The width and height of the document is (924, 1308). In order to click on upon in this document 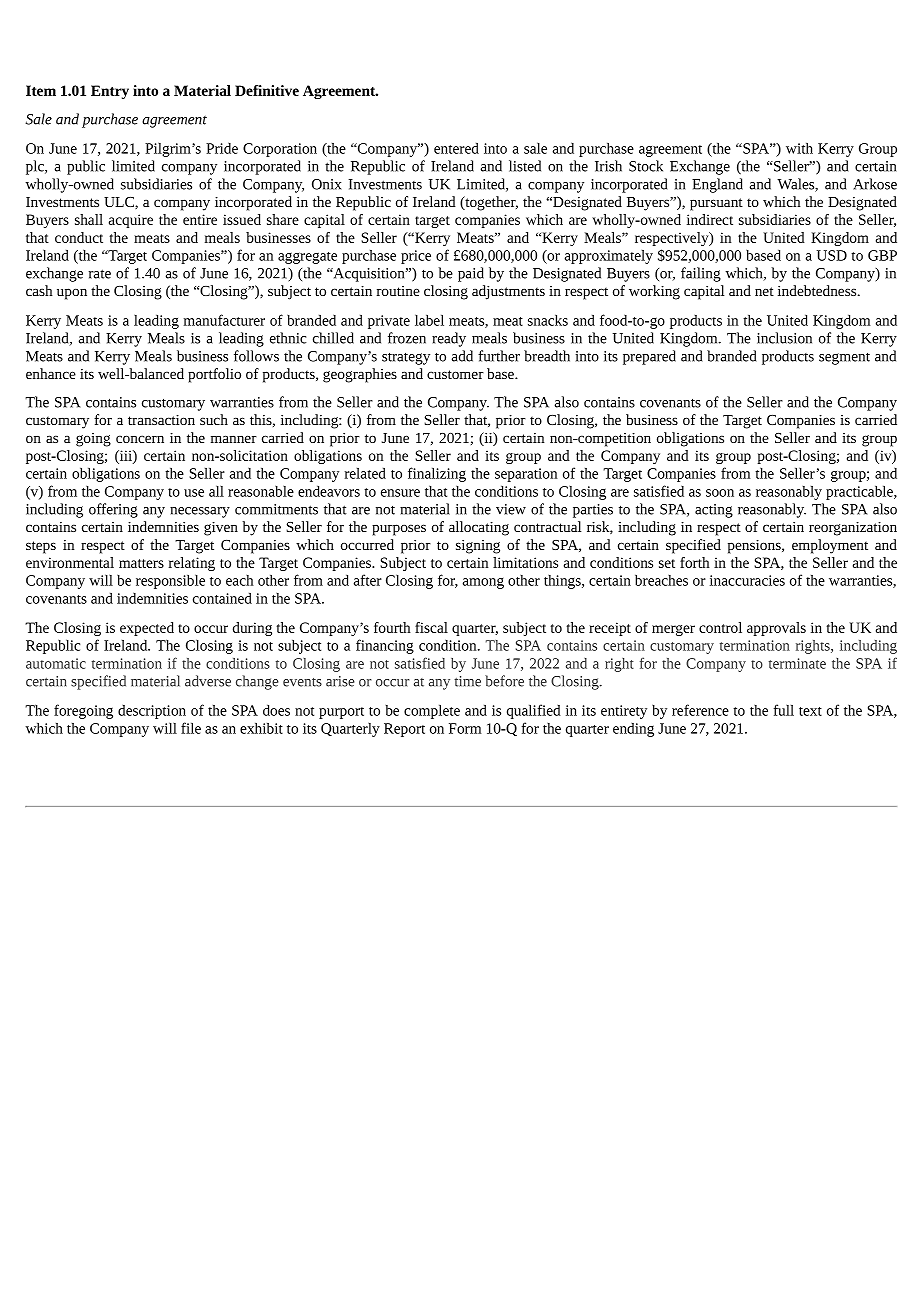, I will do `click(72, 294)`.
